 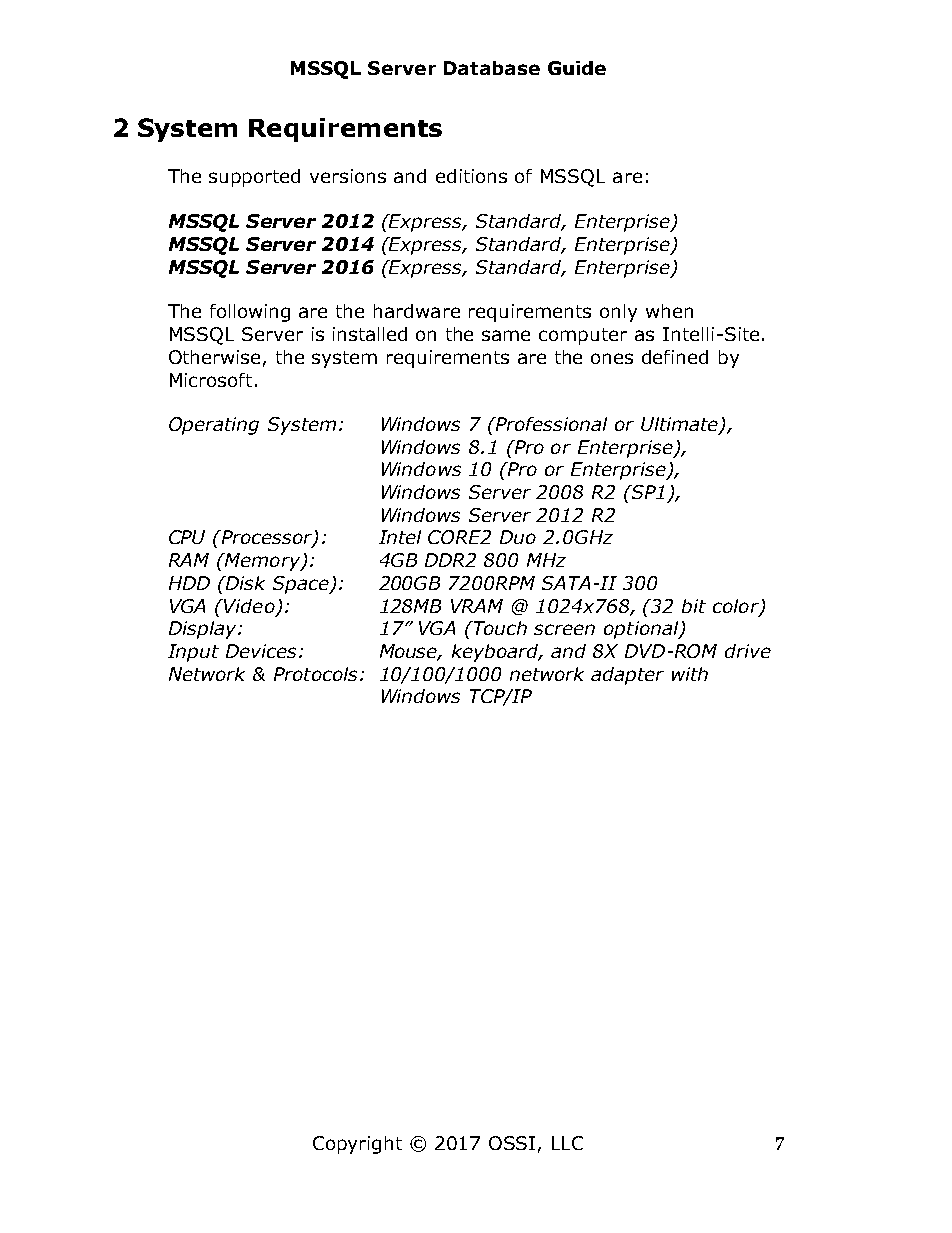 I want to click on supported, so click(x=254, y=178).
